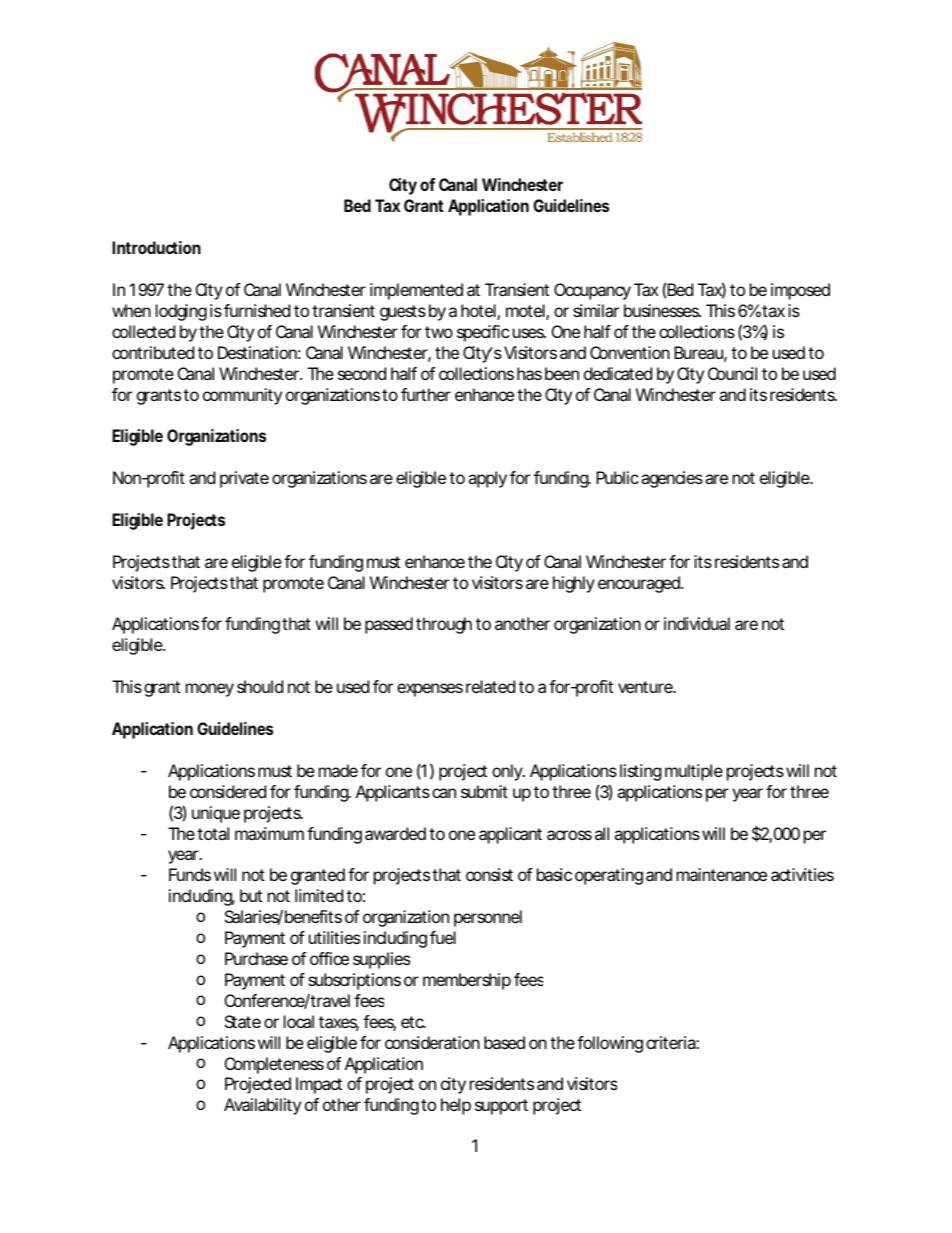 Image resolution: width=952 pixels, height=1233 pixels. I want to click on apply, so click(487, 479).
